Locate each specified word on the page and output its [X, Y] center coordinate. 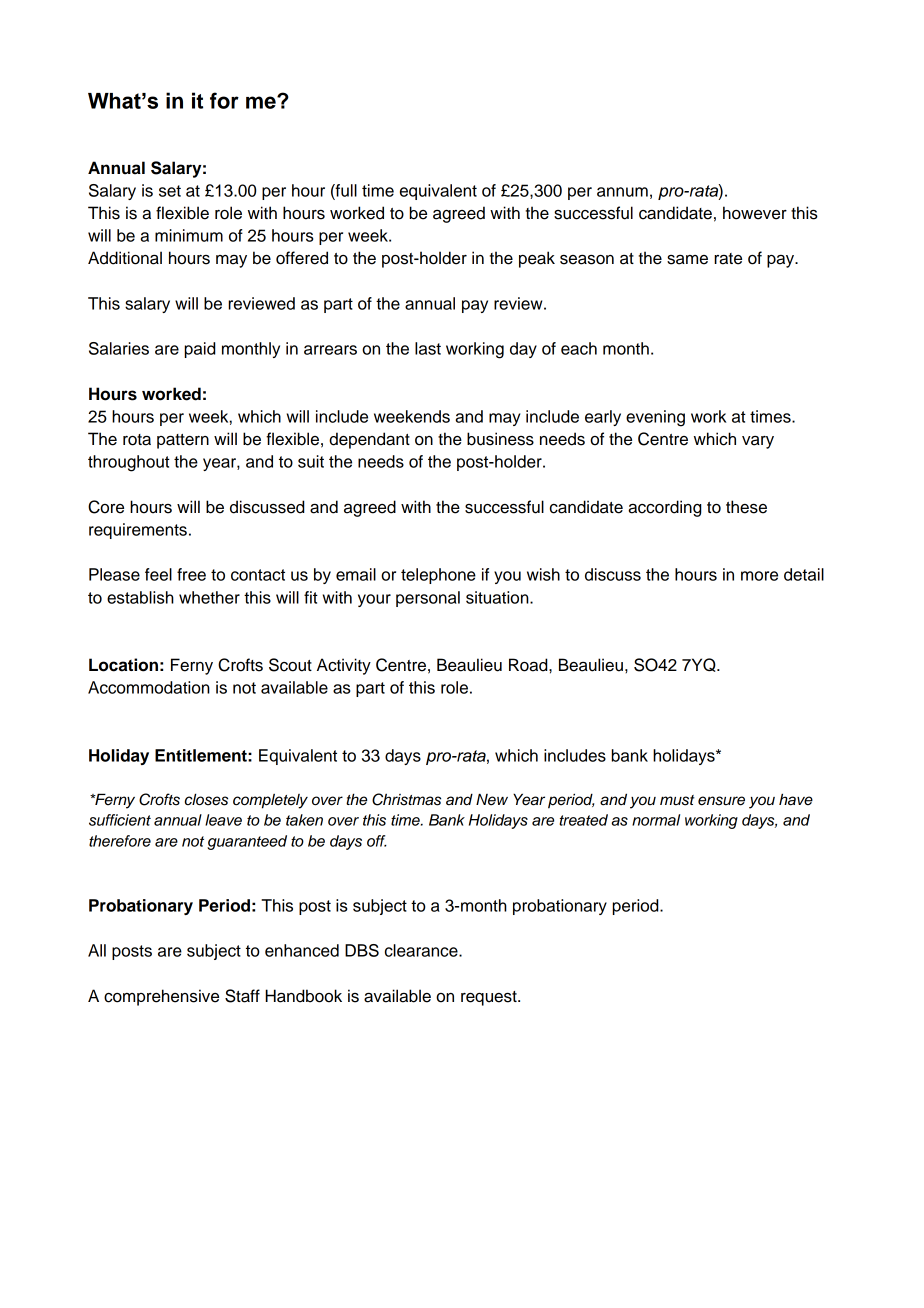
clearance [422, 950]
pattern [183, 441]
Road [529, 665]
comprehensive [161, 997]
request [490, 998]
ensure [721, 801]
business [500, 439]
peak [537, 259]
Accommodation [149, 687]
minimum [189, 235]
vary [758, 442]
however [755, 213]
